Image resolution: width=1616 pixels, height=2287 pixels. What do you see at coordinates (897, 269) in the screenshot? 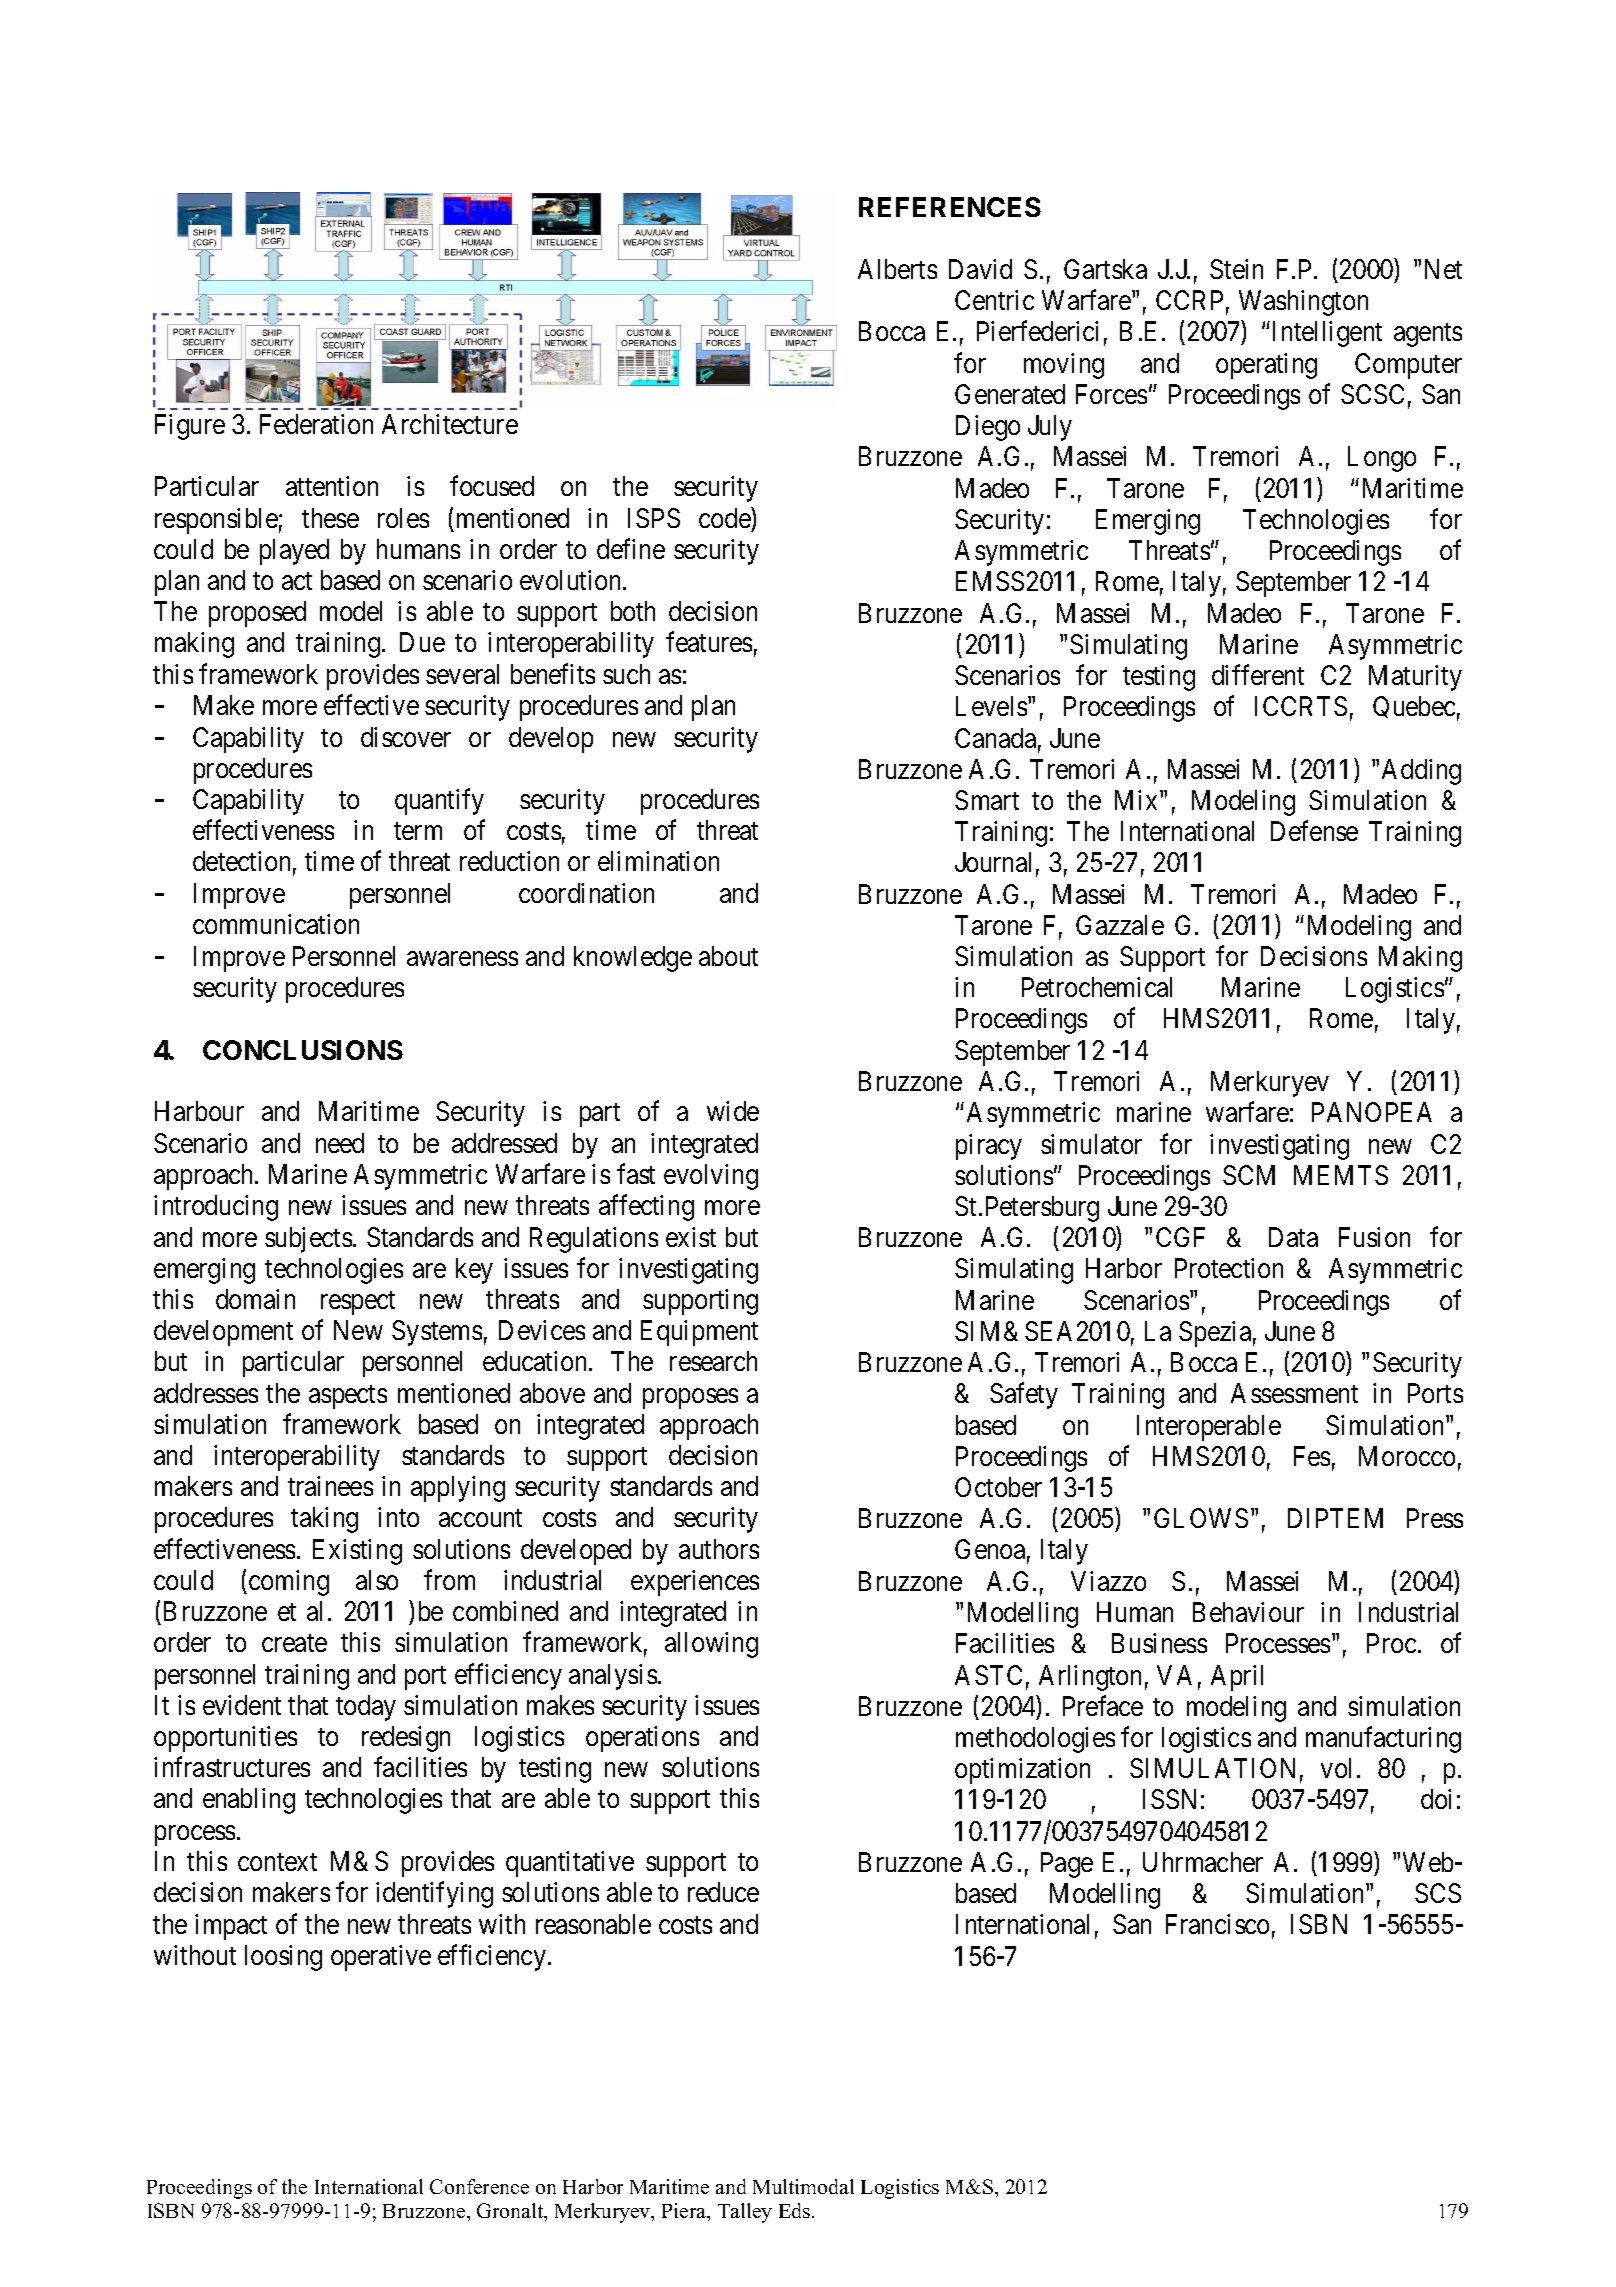
I see `Alberts` at bounding box center [897, 269].
